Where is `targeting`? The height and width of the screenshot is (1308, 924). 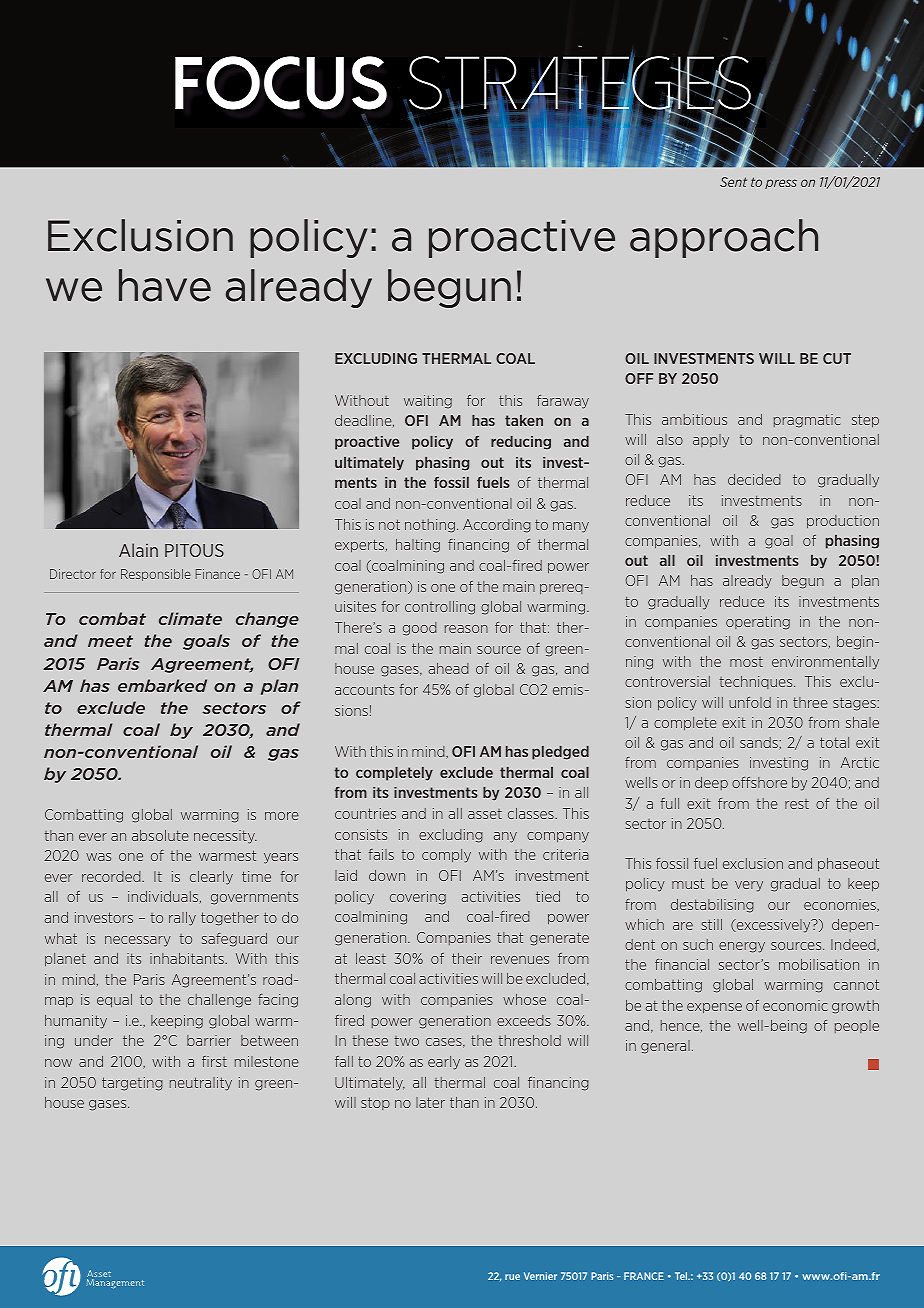 targeting is located at coordinates (132, 1084).
